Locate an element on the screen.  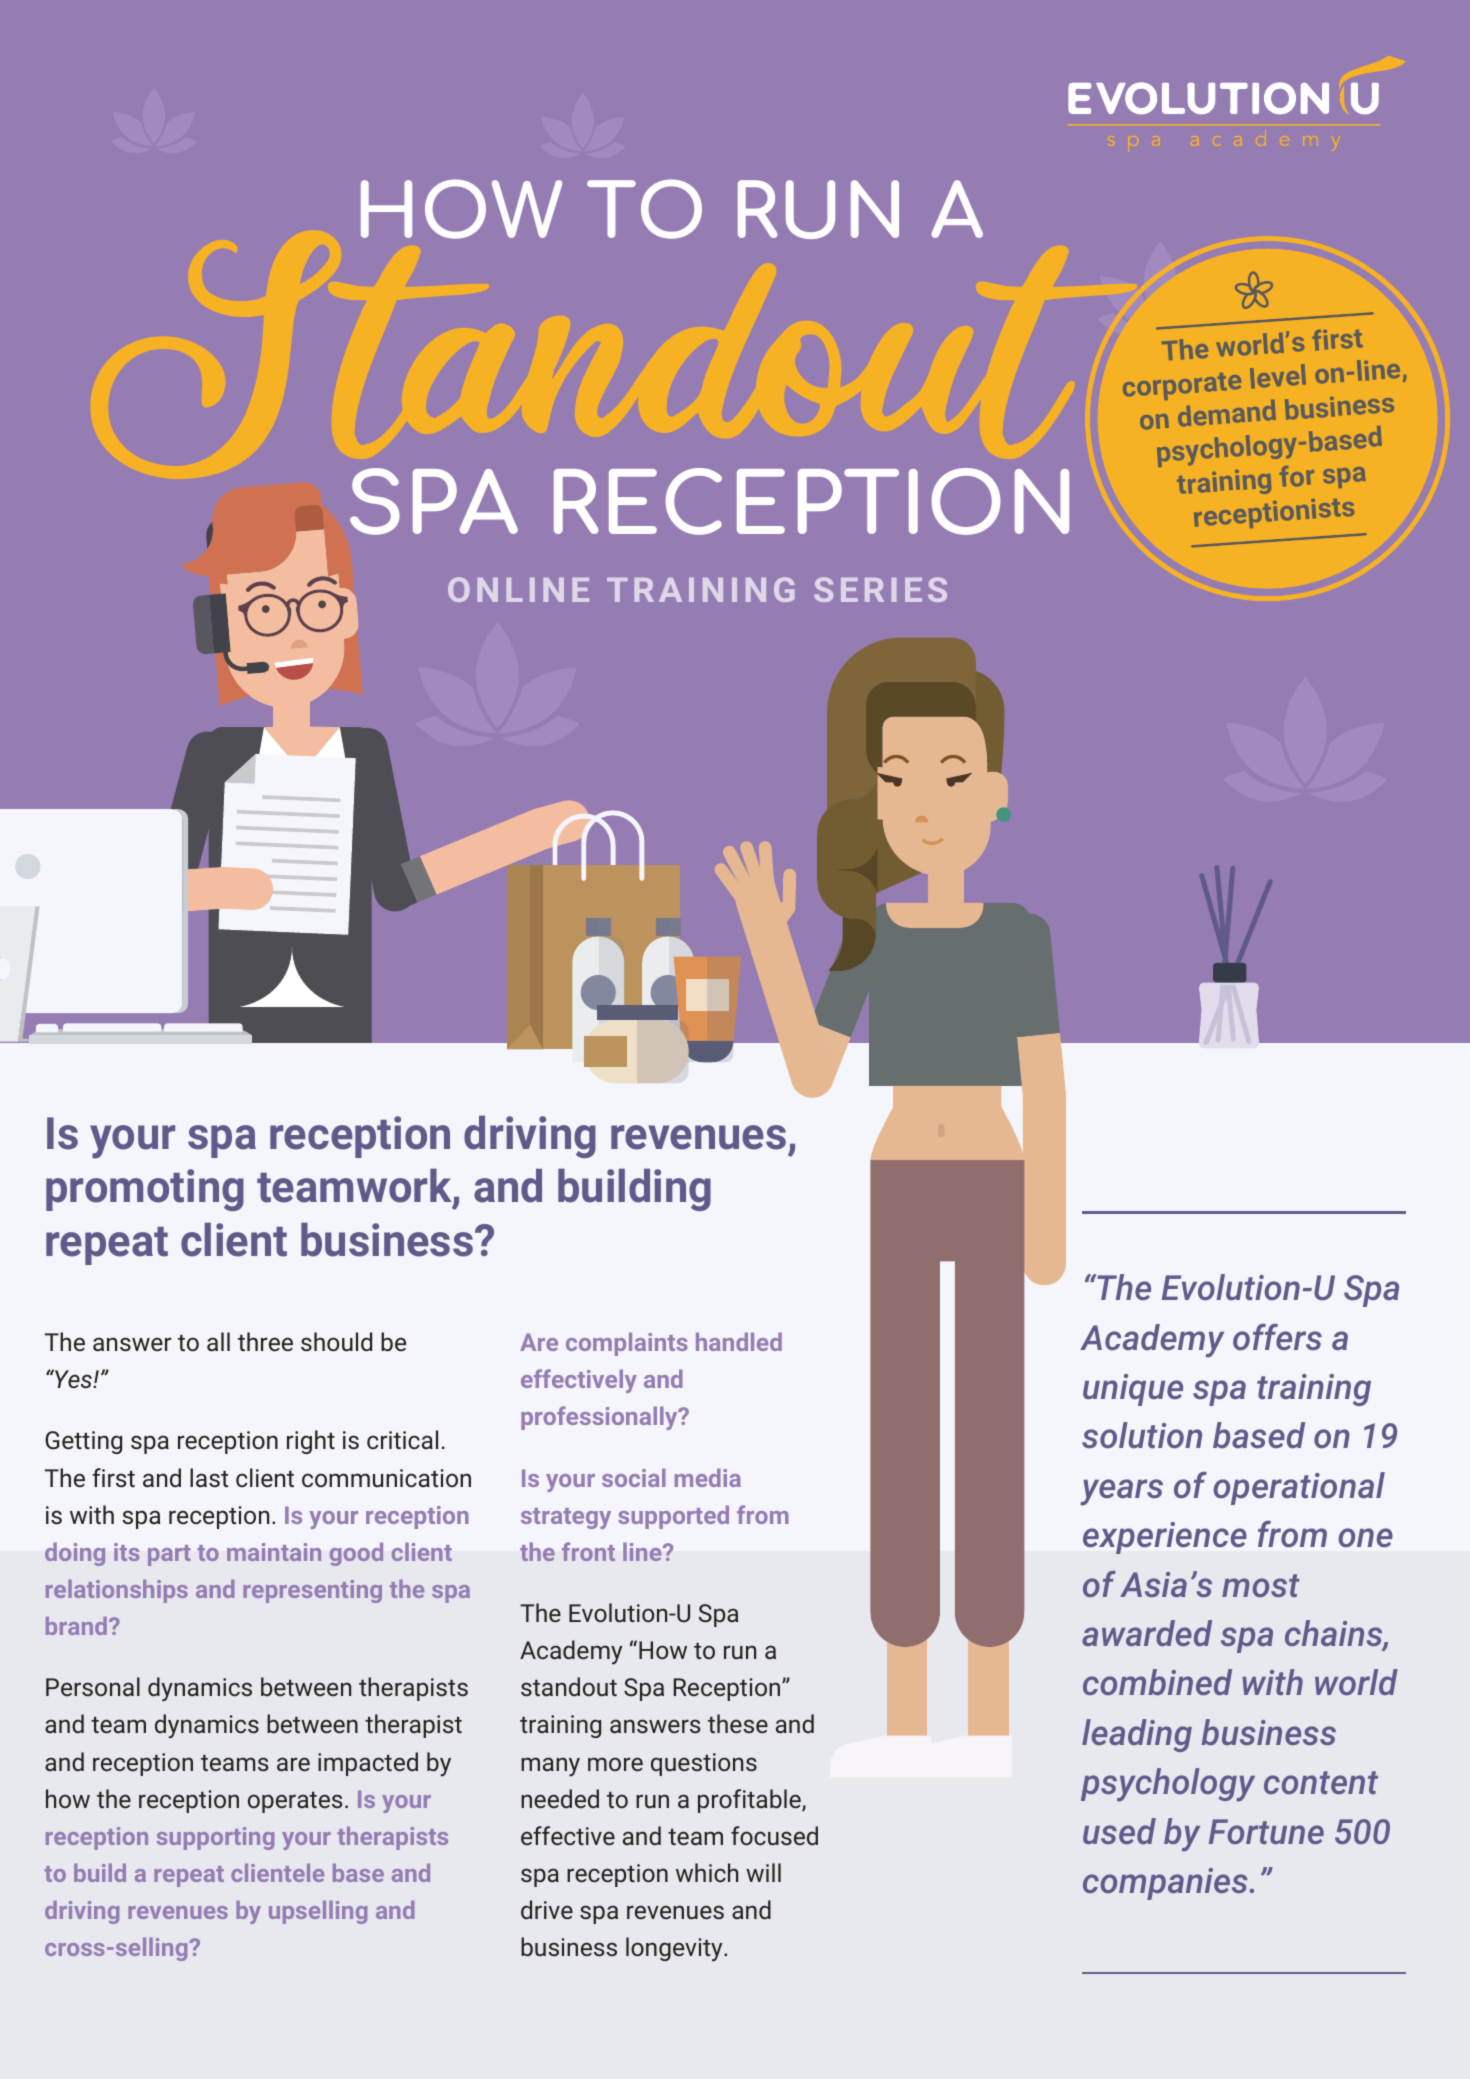
supported is located at coordinates (673, 1517).
